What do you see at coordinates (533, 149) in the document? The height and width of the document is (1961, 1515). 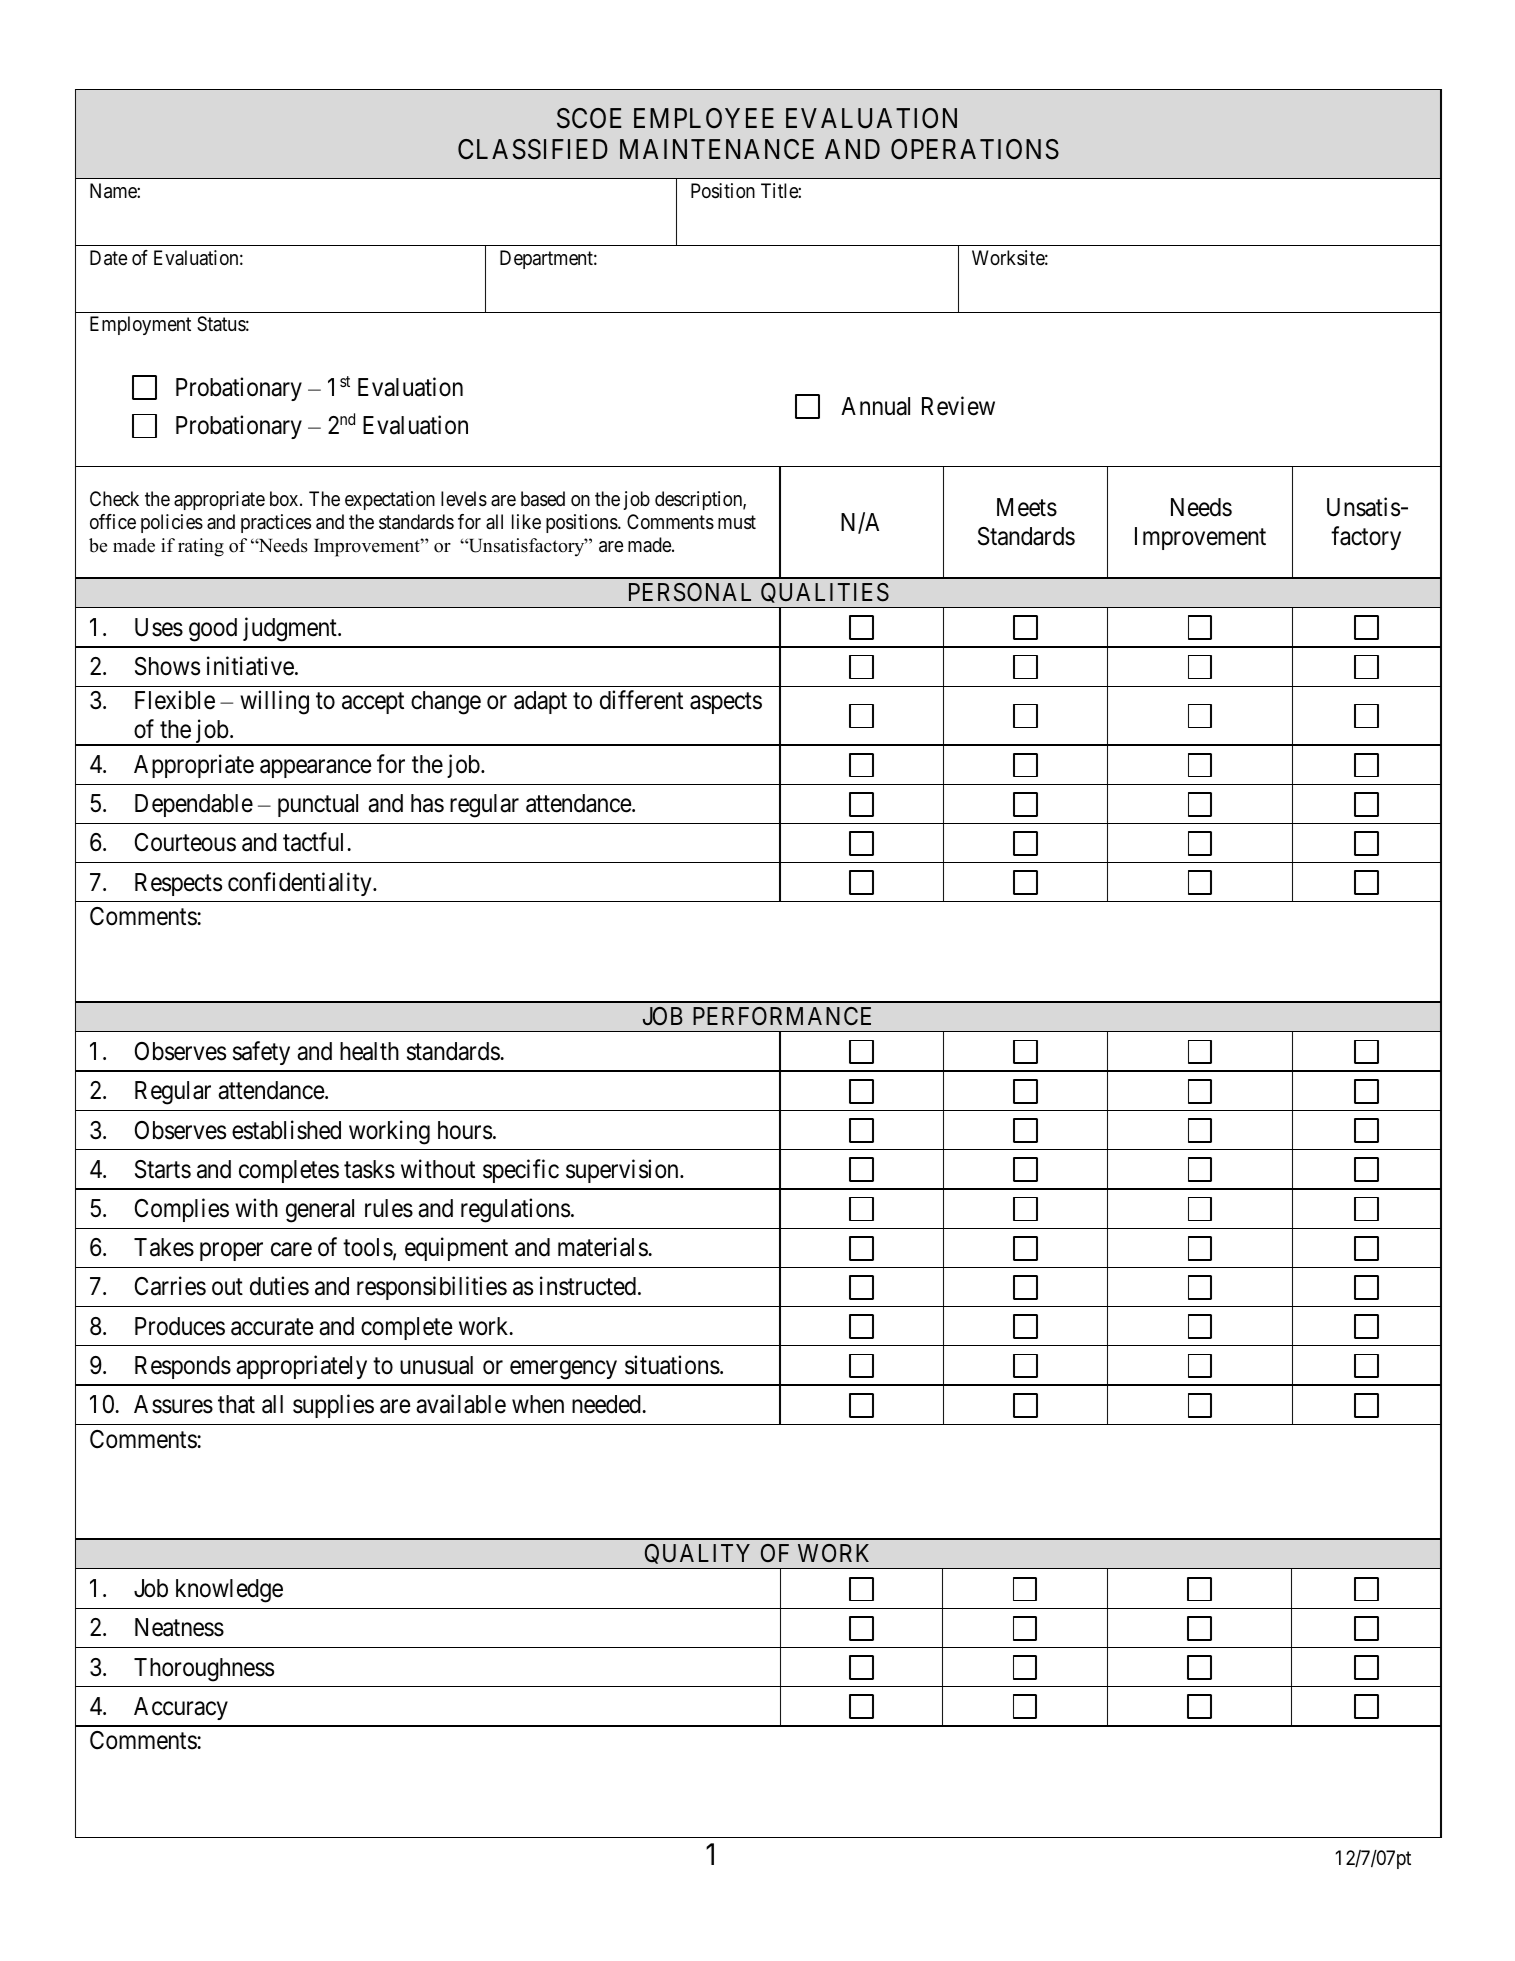 I see `CLASSIFIED` at bounding box center [533, 149].
